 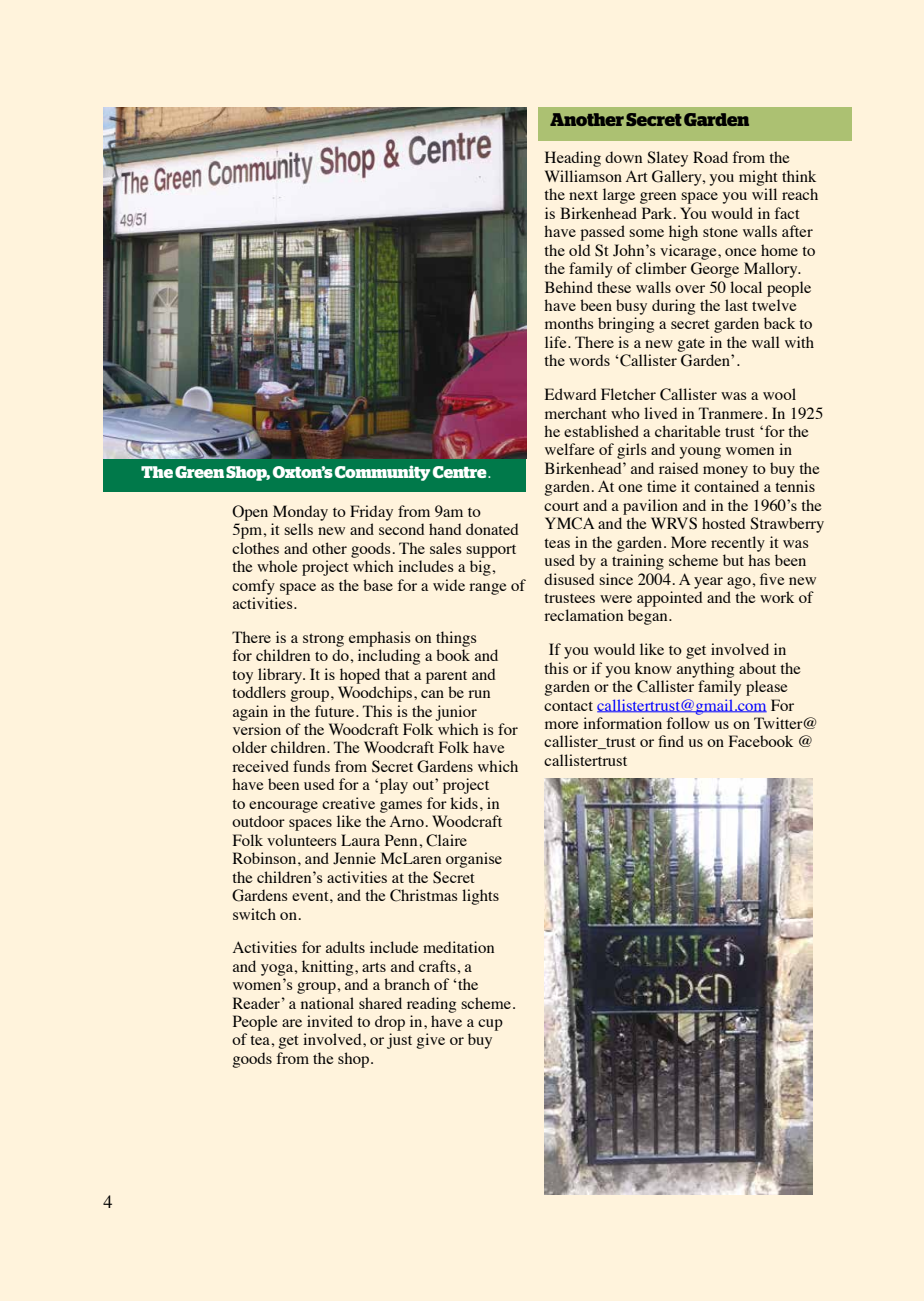 What do you see at coordinates (571, 394) in the screenshot?
I see `Edward` at bounding box center [571, 394].
